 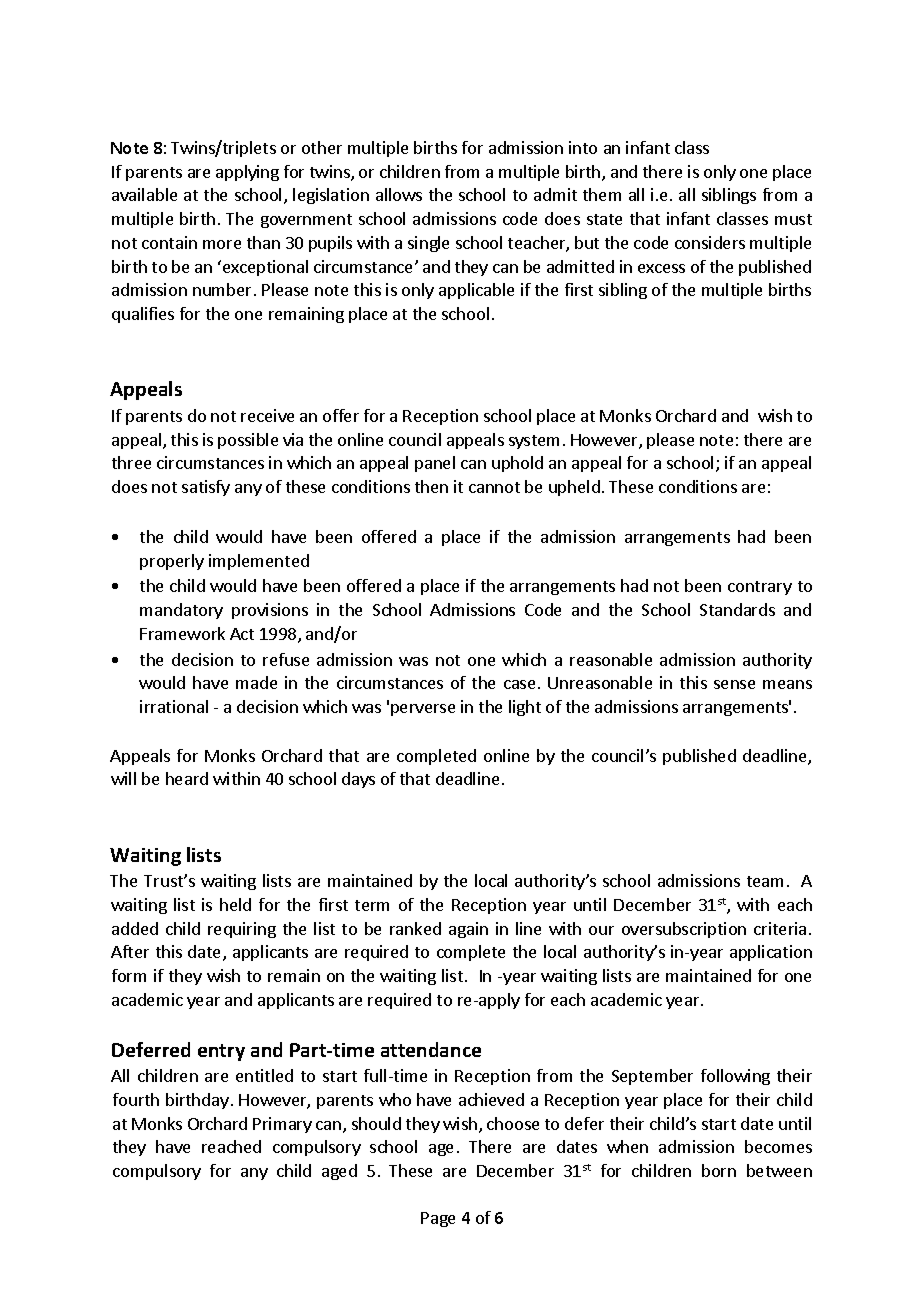 I want to click on receive, so click(x=267, y=415).
